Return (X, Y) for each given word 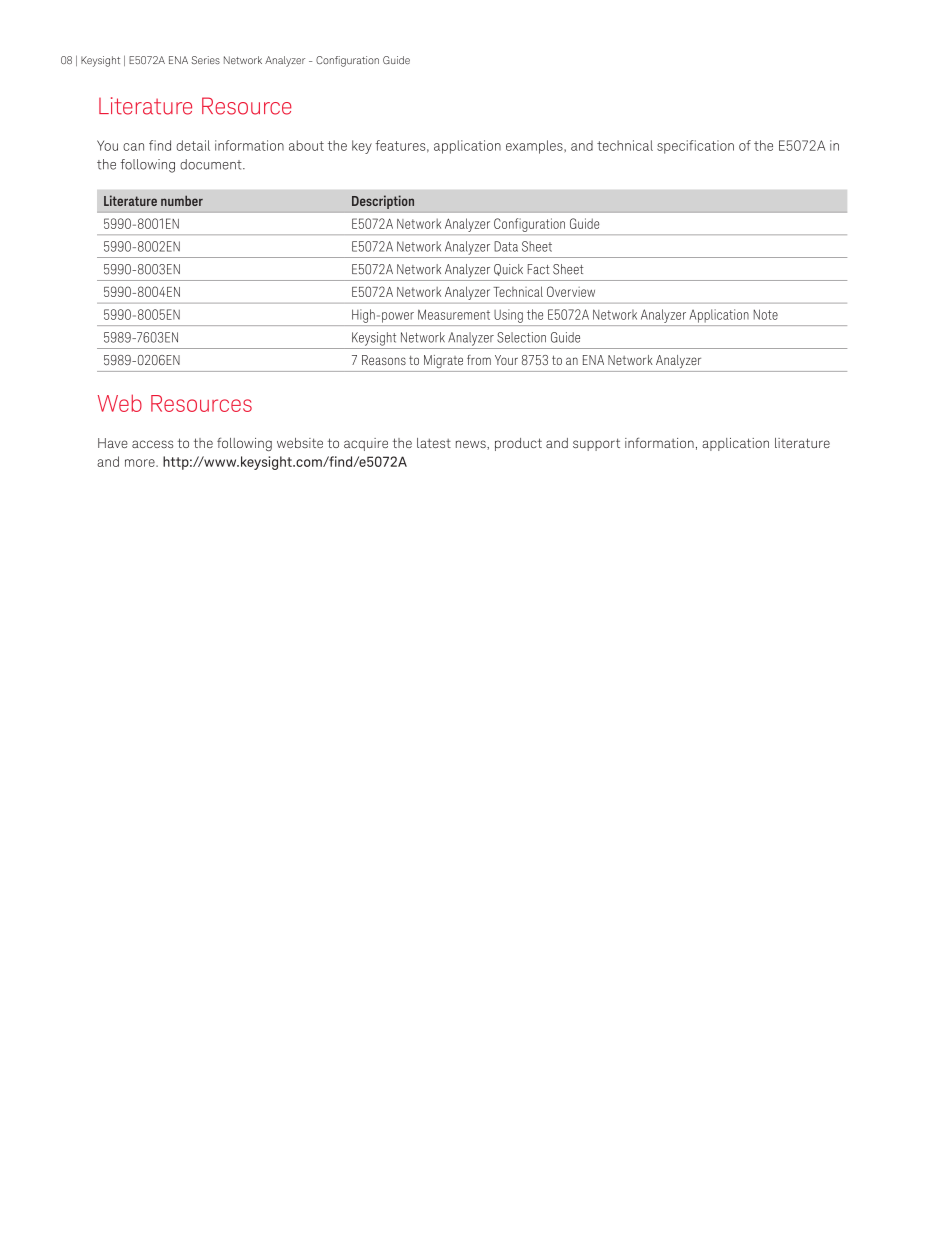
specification (695, 147)
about (306, 145)
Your (506, 360)
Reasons (384, 360)
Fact (539, 269)
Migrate (443, 361)
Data (506, 246)
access (152, 444)
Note (766, 314)
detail (193, 145)
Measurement (454, 314)
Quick (508, 270)
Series (205, 60)
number (182, 200)
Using (508, 316)
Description (383, 202)
